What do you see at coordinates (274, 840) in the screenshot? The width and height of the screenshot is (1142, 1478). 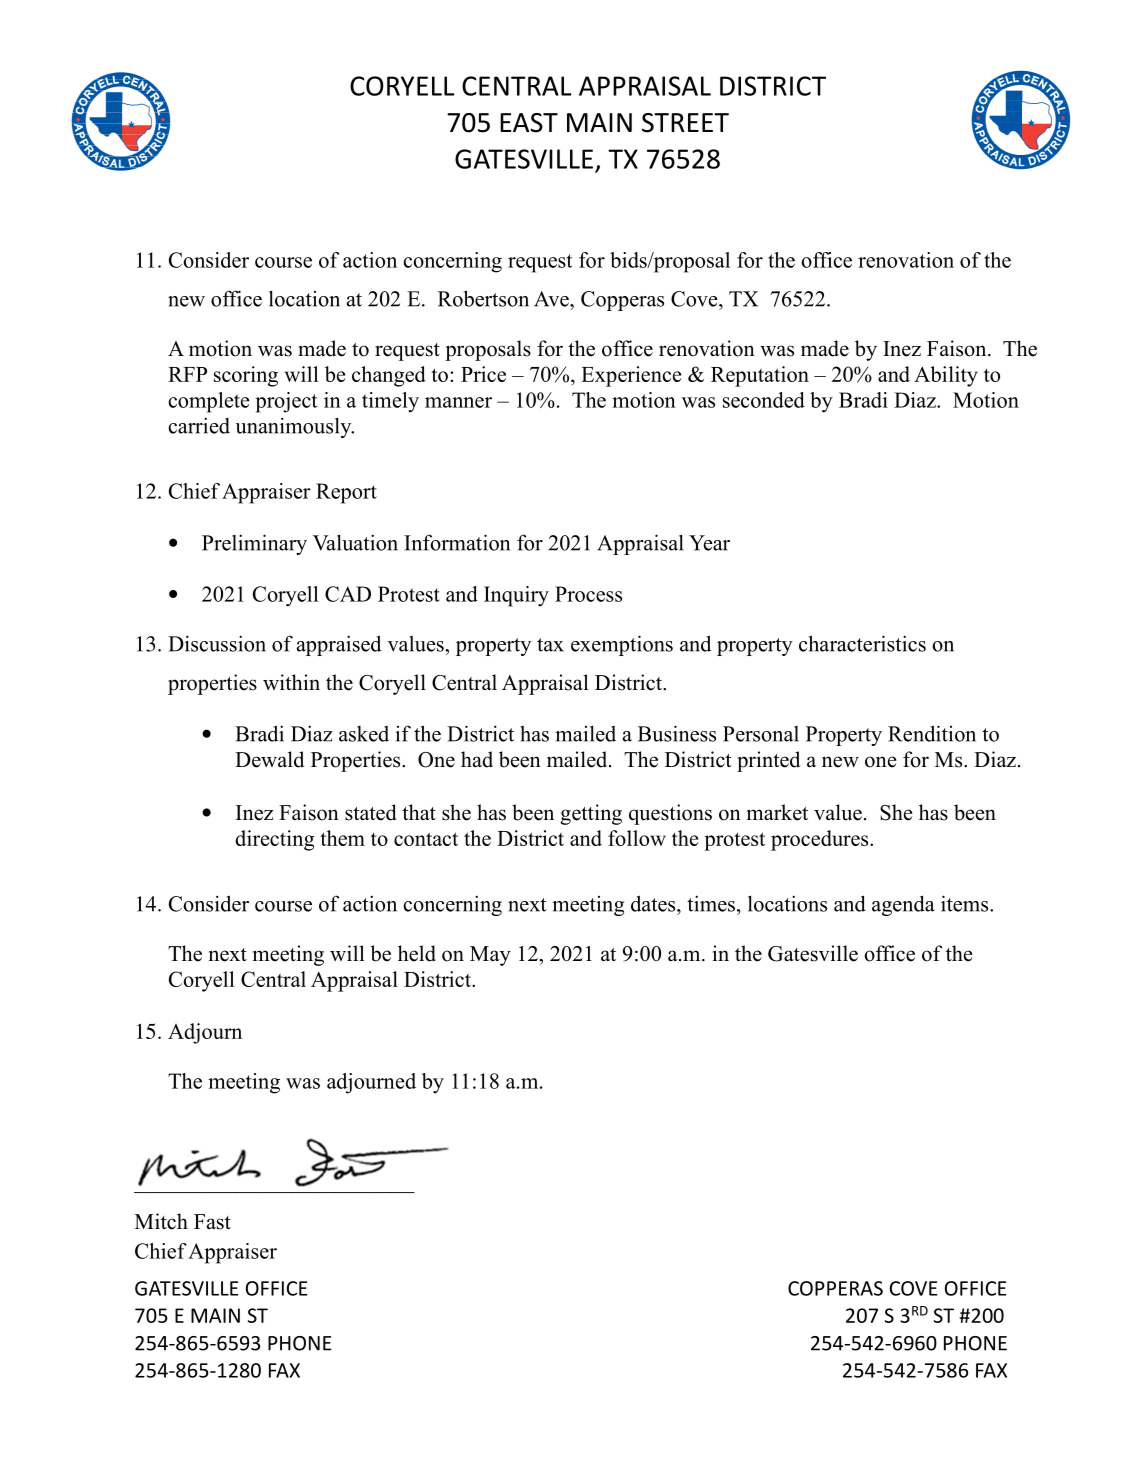 I see `directing` at bounding box center [274, 840].
